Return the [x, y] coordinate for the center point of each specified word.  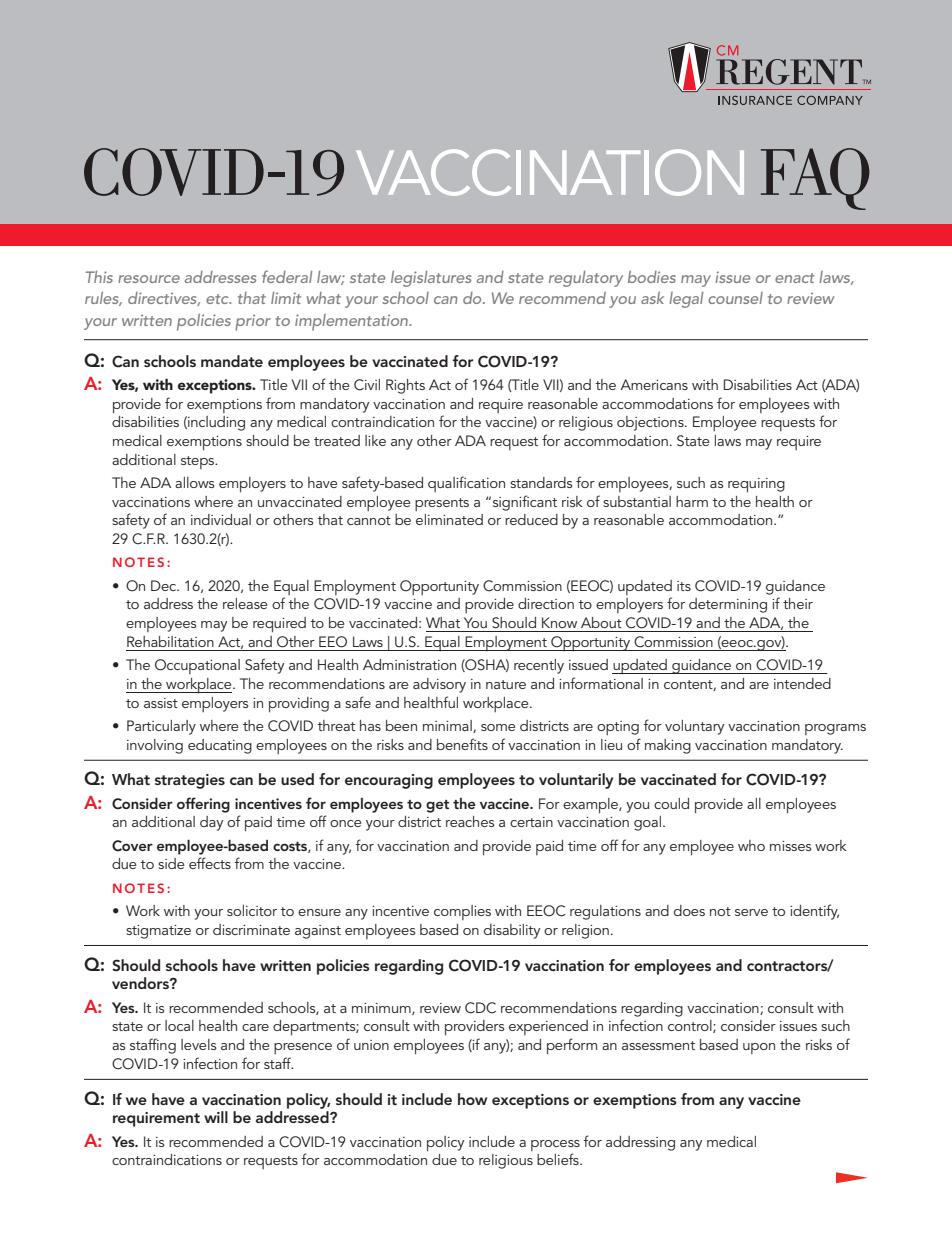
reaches [470, 821]
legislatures [431, 279]
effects [210, 863]
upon [759, 1048]
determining [728, 605]
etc [218, 299]
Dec [164, 585]
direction [546, 603]
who [751, 845]
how [472, 1099]
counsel [735, 298]
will [216, 1117]
